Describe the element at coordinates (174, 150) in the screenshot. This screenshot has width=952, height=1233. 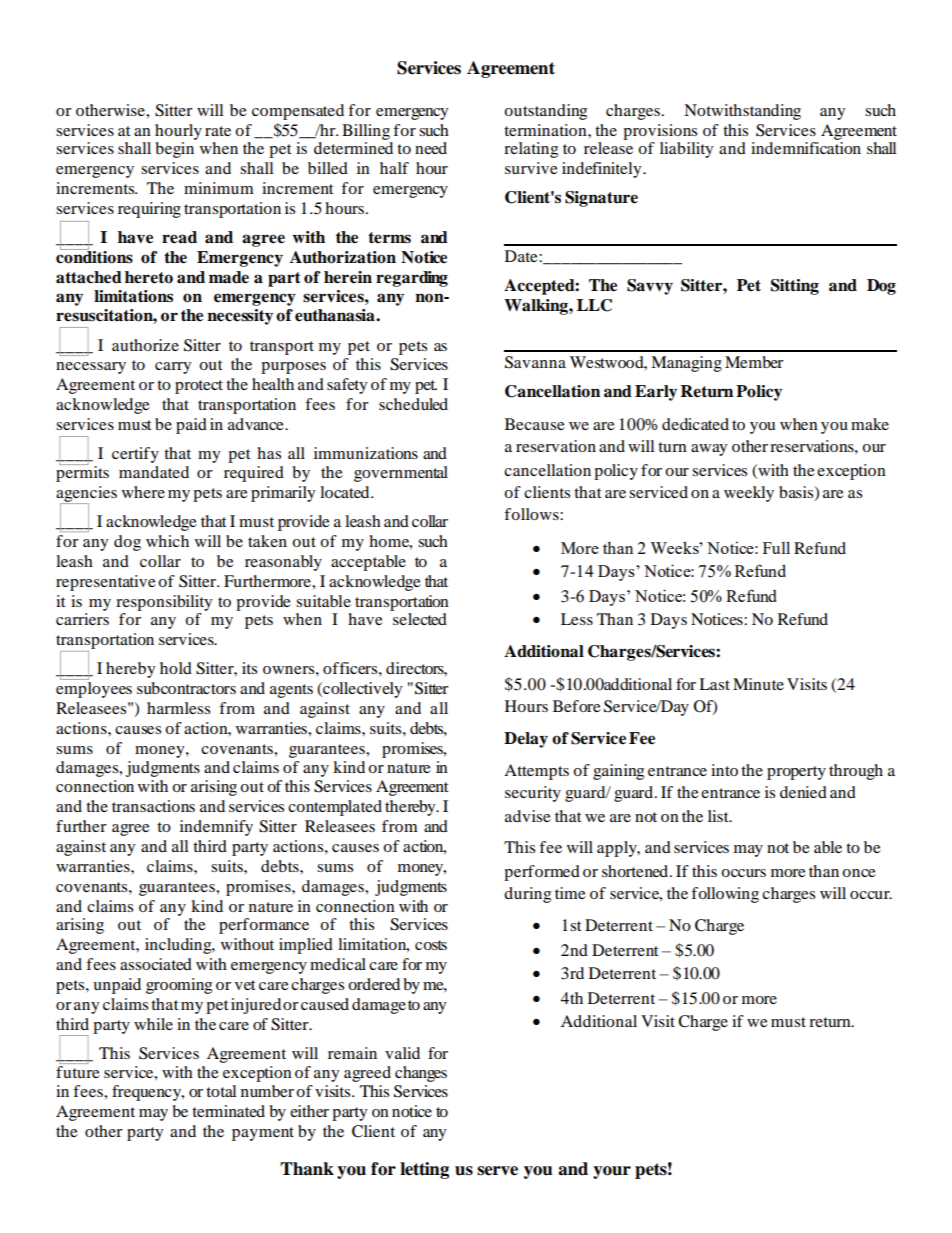
I see `begin` at that location.
